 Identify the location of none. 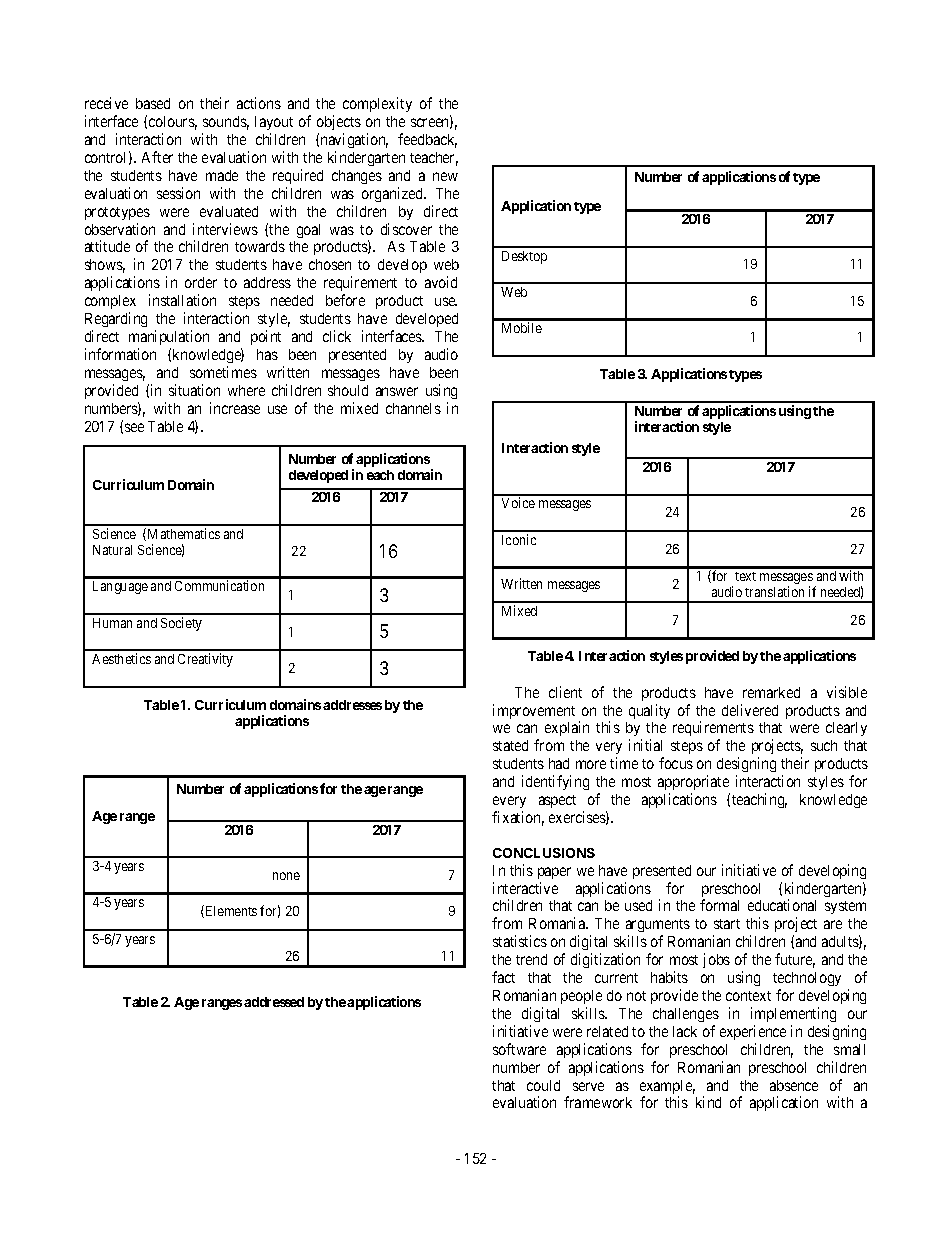
(286, 876).
